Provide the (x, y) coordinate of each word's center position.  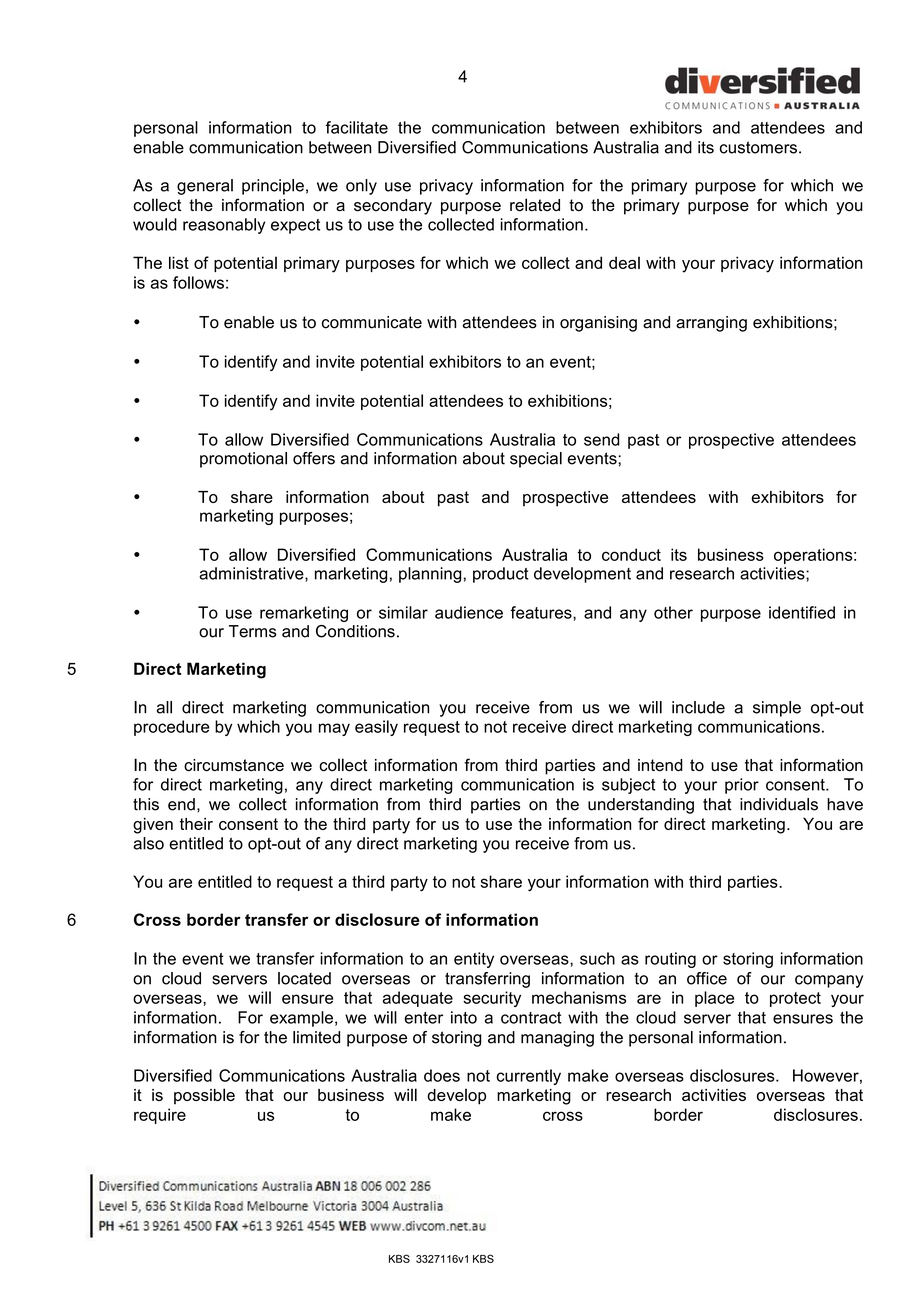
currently (528, 1077)
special (536, 460)
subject (628, 786)
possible (204, 1096)
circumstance (234, 765)
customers (758, 147)
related (535, 205)
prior (742, 786)
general (205, 187)
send (602, 439)
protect (795, 999)
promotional (243, 460)
